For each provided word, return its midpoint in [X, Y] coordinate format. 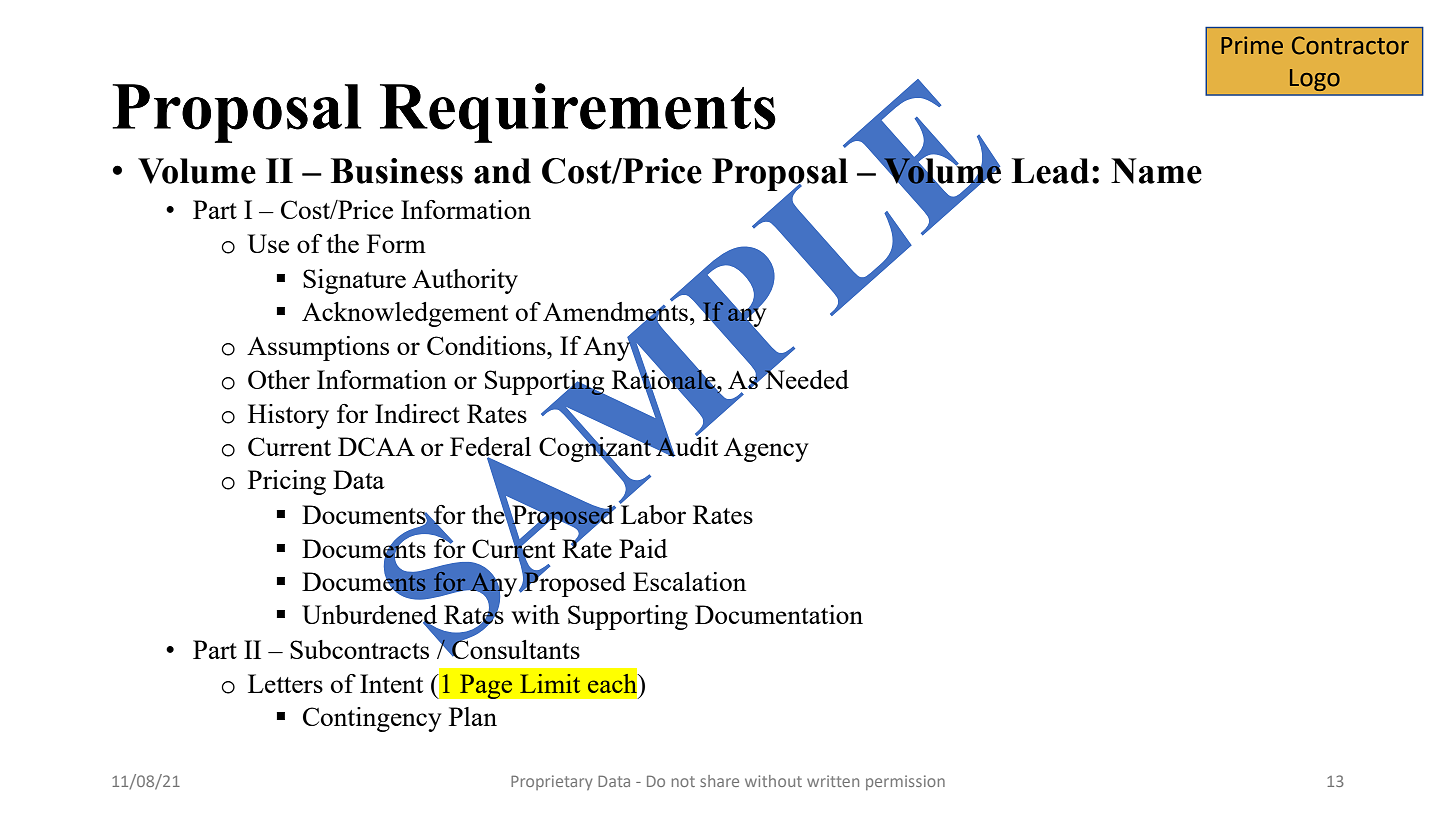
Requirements [578, 113]
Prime [1252, 45]
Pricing [287, 482]
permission [905, 782]
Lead [1050, 171]
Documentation [779, 614]
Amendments [615, 312]
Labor [653, 513]
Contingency [372, 719]
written [833, 781]
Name [1156, 171]
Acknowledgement [405, 314]
